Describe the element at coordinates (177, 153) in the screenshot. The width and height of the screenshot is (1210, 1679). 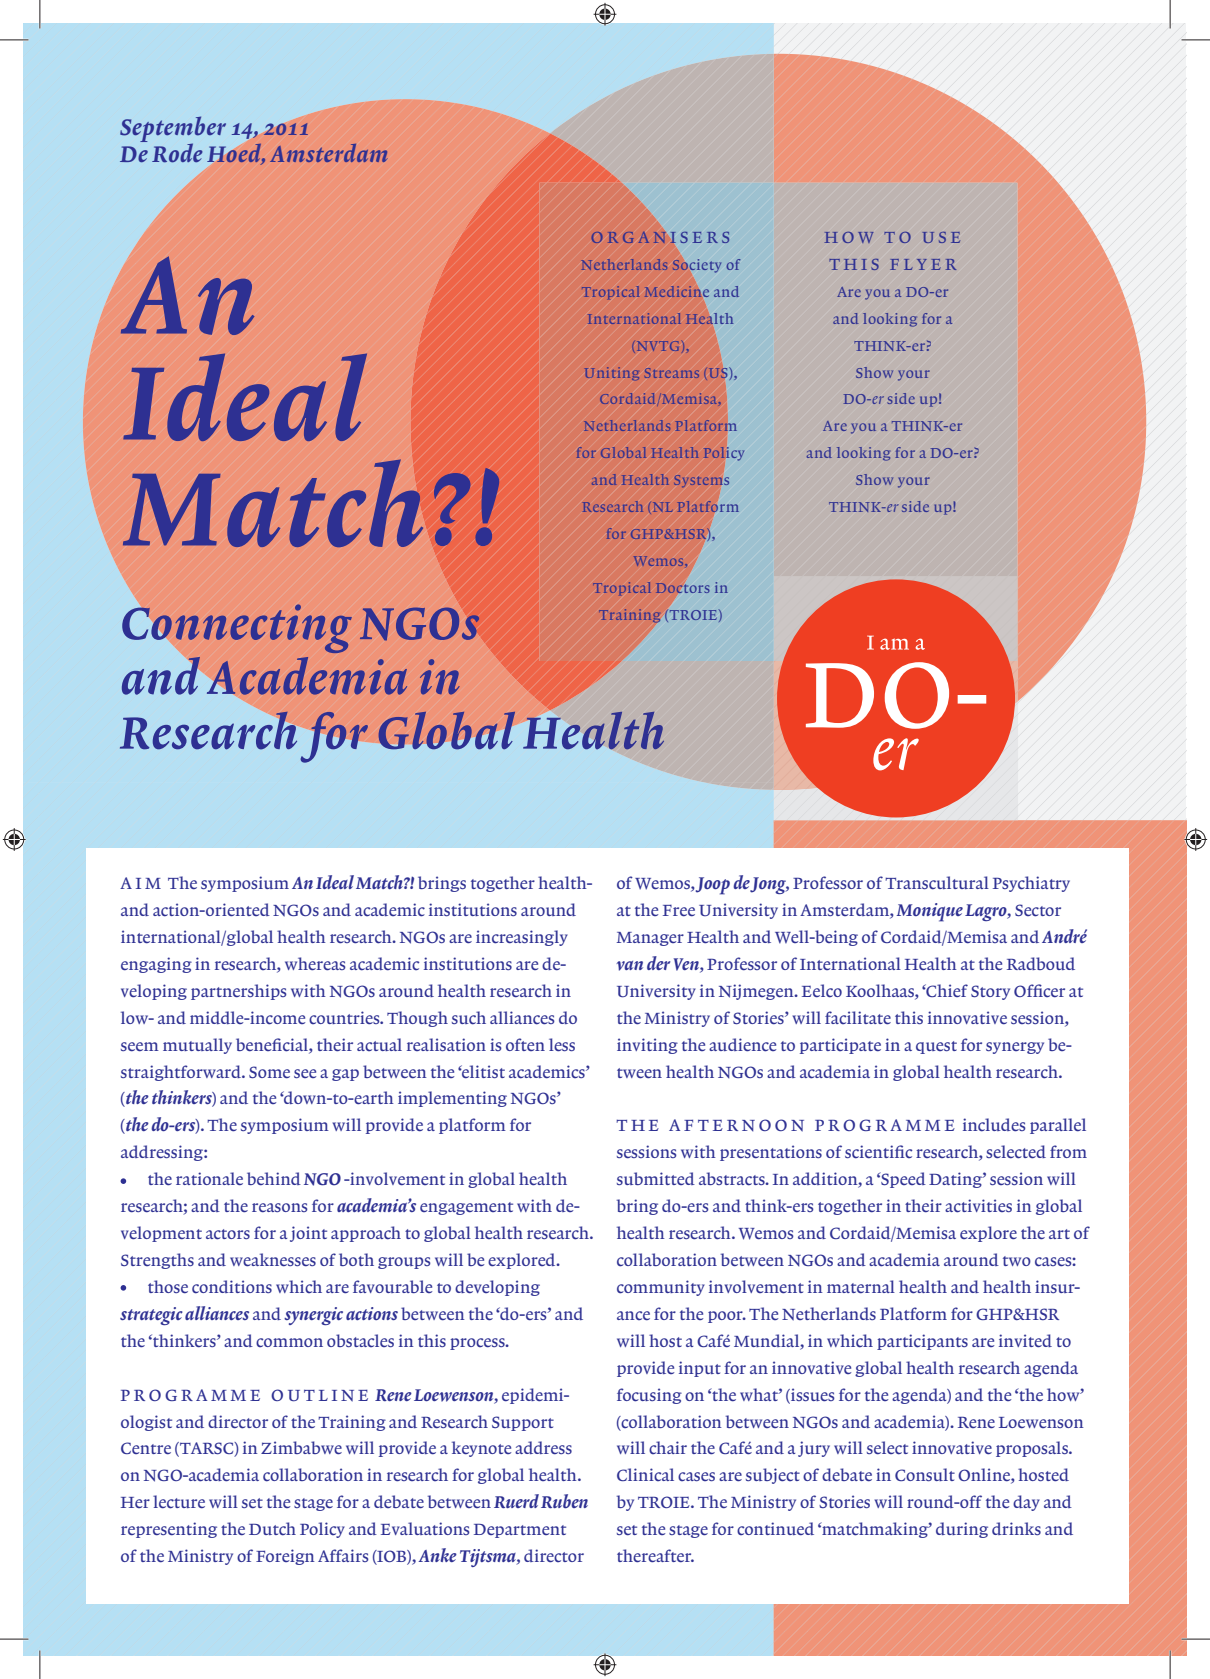
I see `Rode` at that location.
